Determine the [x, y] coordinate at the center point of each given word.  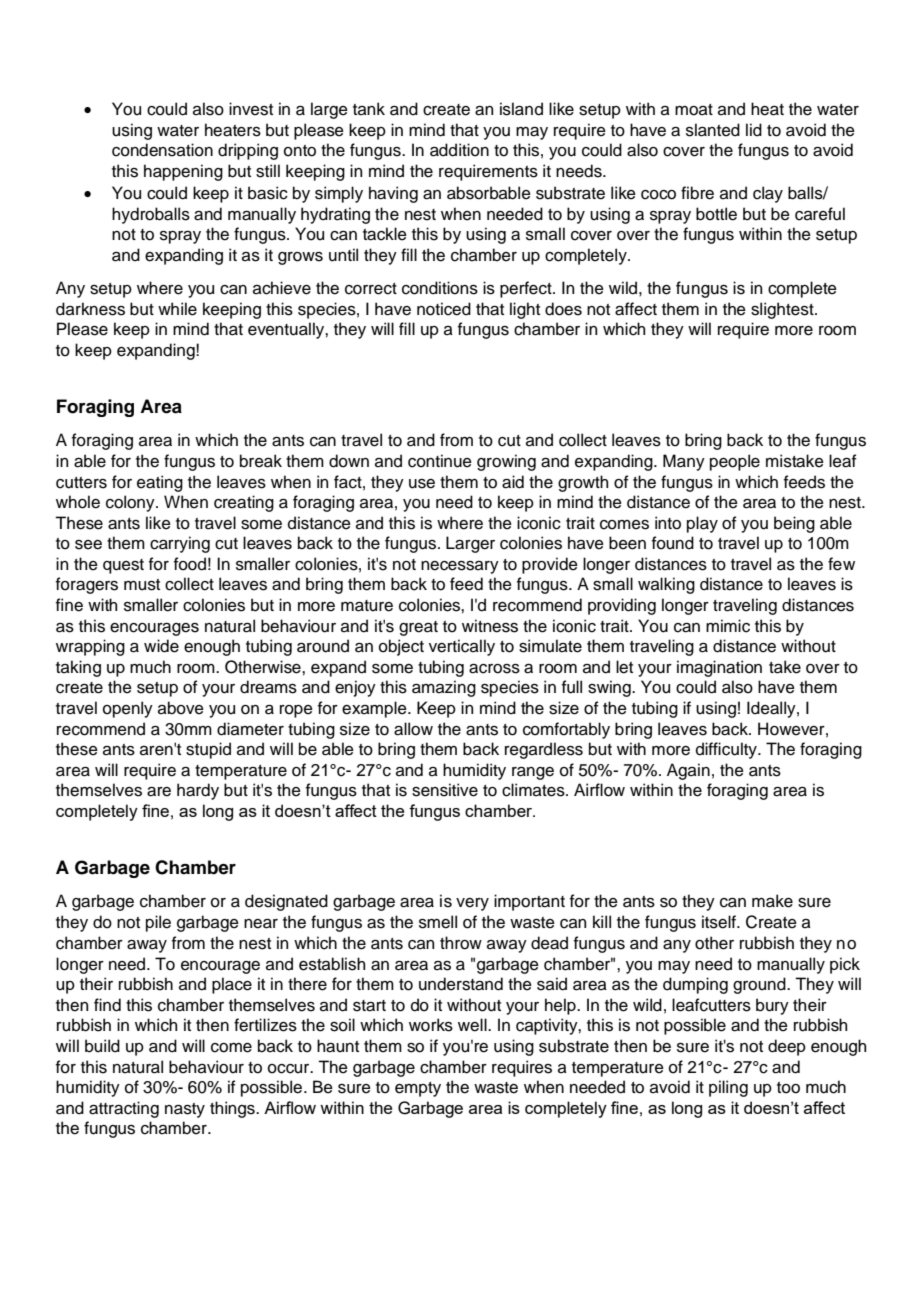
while [177, 309]
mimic [728, 626]
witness [490, 626]
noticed [444, 309]
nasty [185, 1110]
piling [728, 1088]
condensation [162, 150]
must [142, 585]
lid [754, 130]
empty [418, 1089]
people [735, 462]
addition [459, 150]
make [772, 901]
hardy [198, 791]
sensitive [445, 790]
